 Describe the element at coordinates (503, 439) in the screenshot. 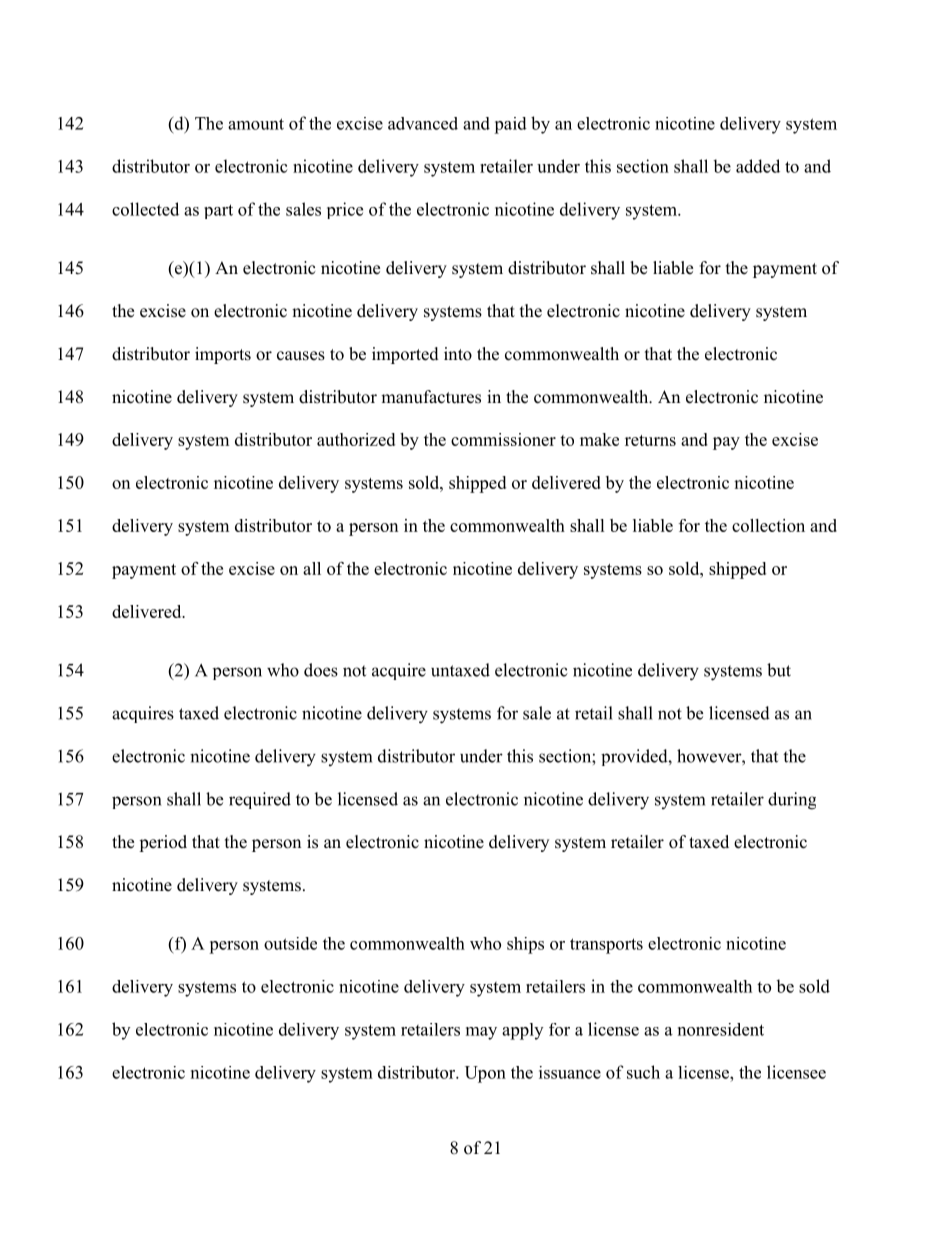

I see `commissioner` at that location.
